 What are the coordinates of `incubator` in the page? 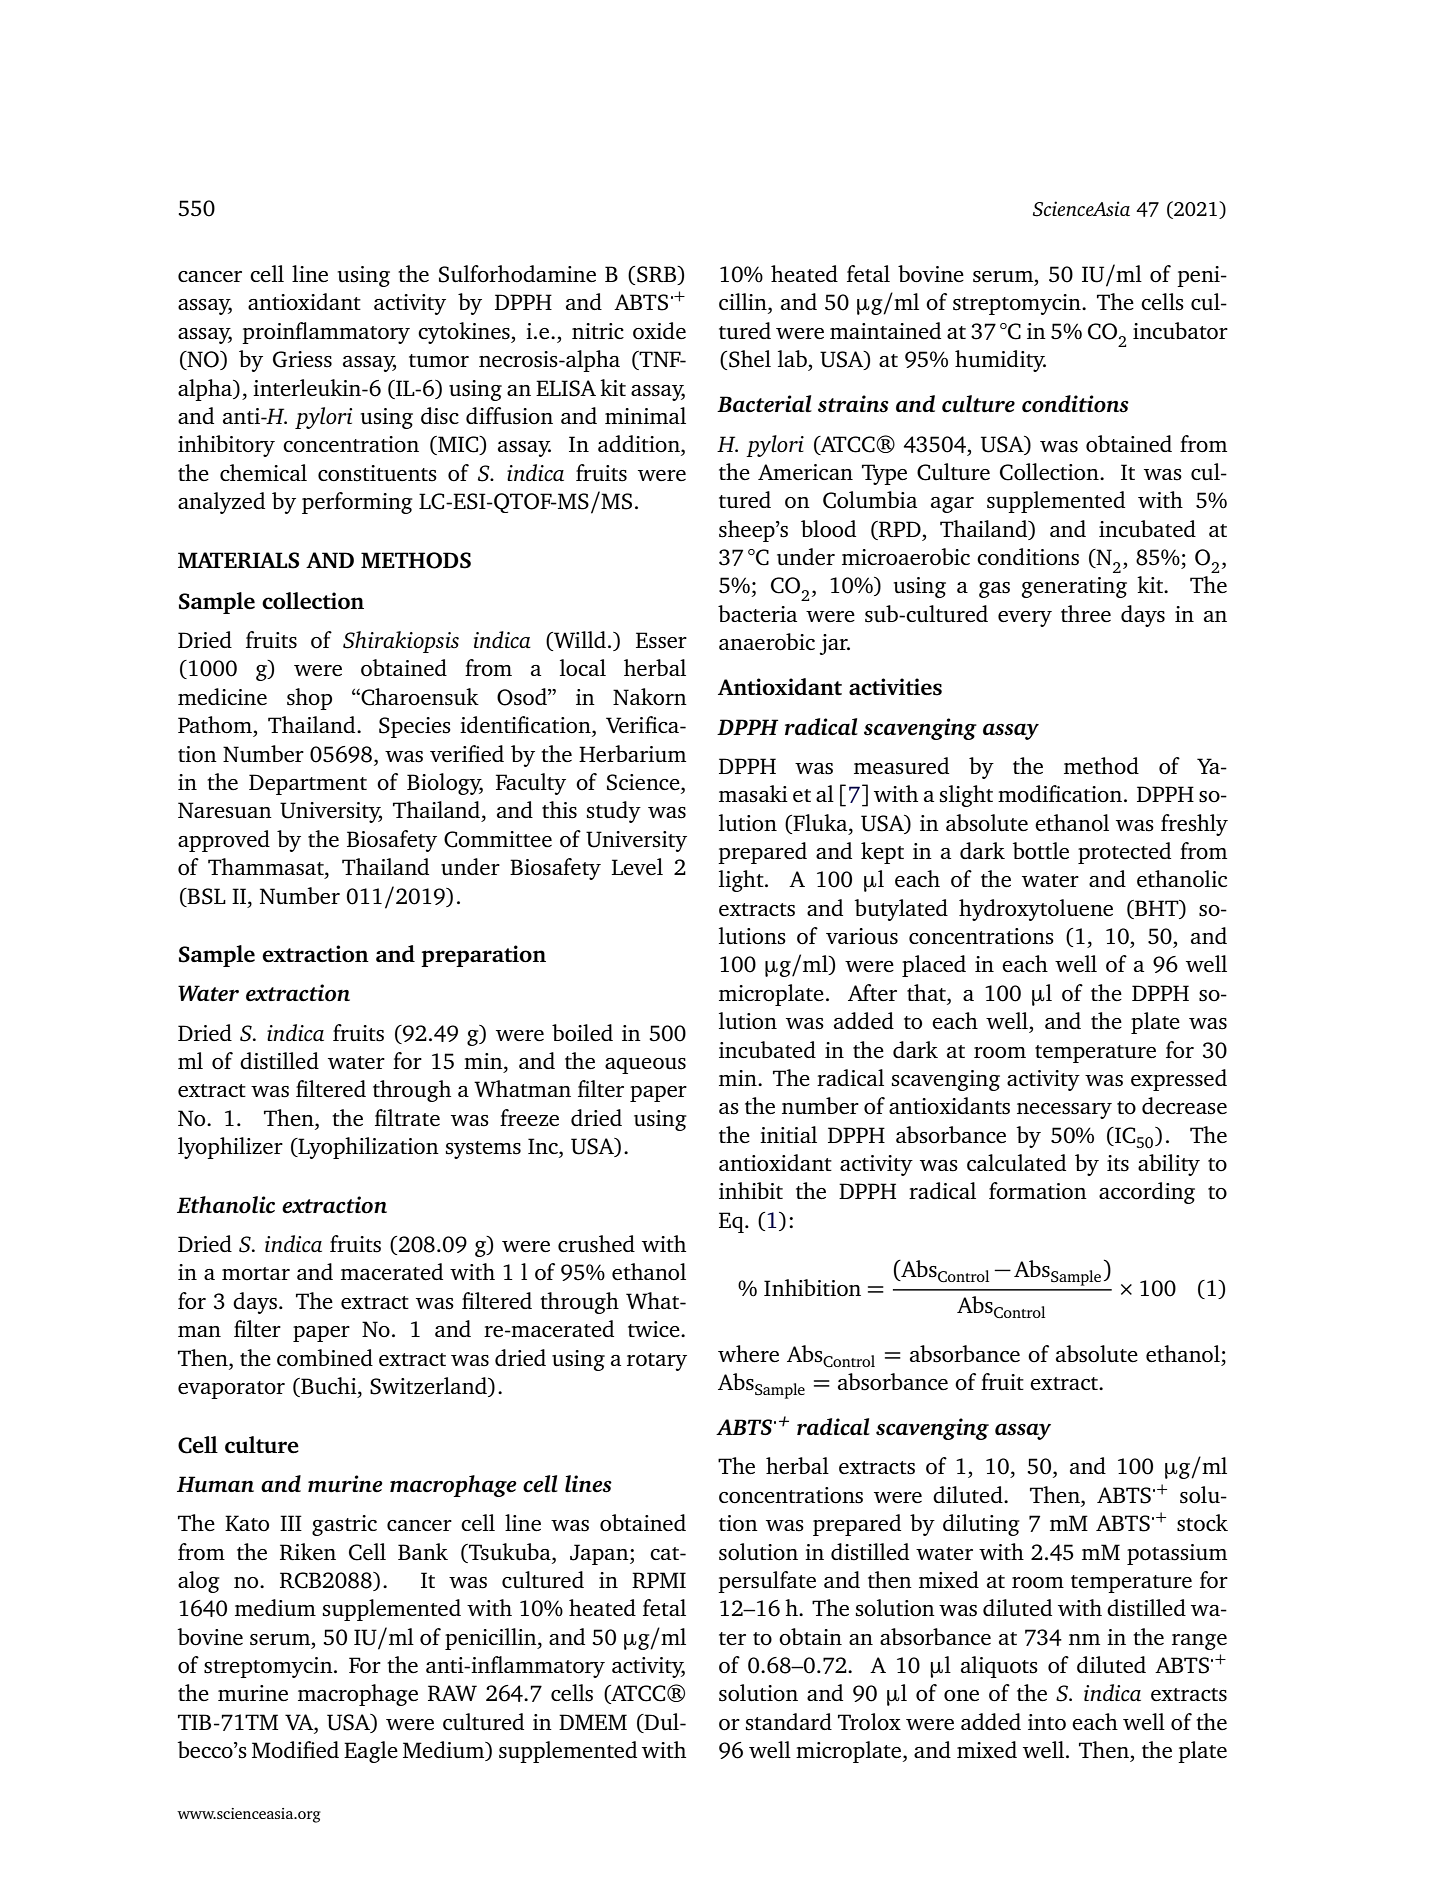 It's located at (1180, 331).
